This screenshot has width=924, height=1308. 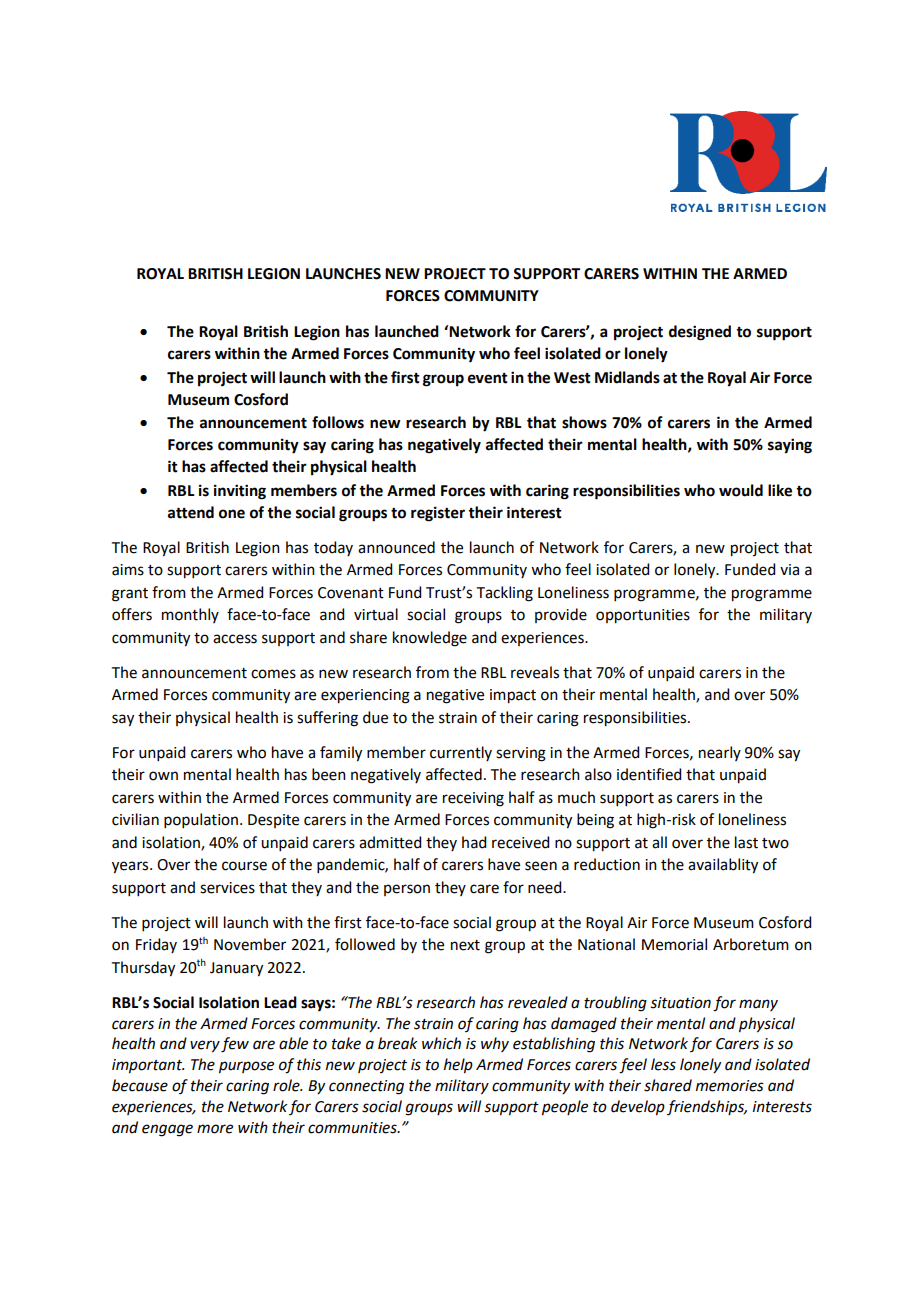 What do you see at coordinates (190, 615) in the screenshot?
I see `monthly` at bounding box center [190, 615].
